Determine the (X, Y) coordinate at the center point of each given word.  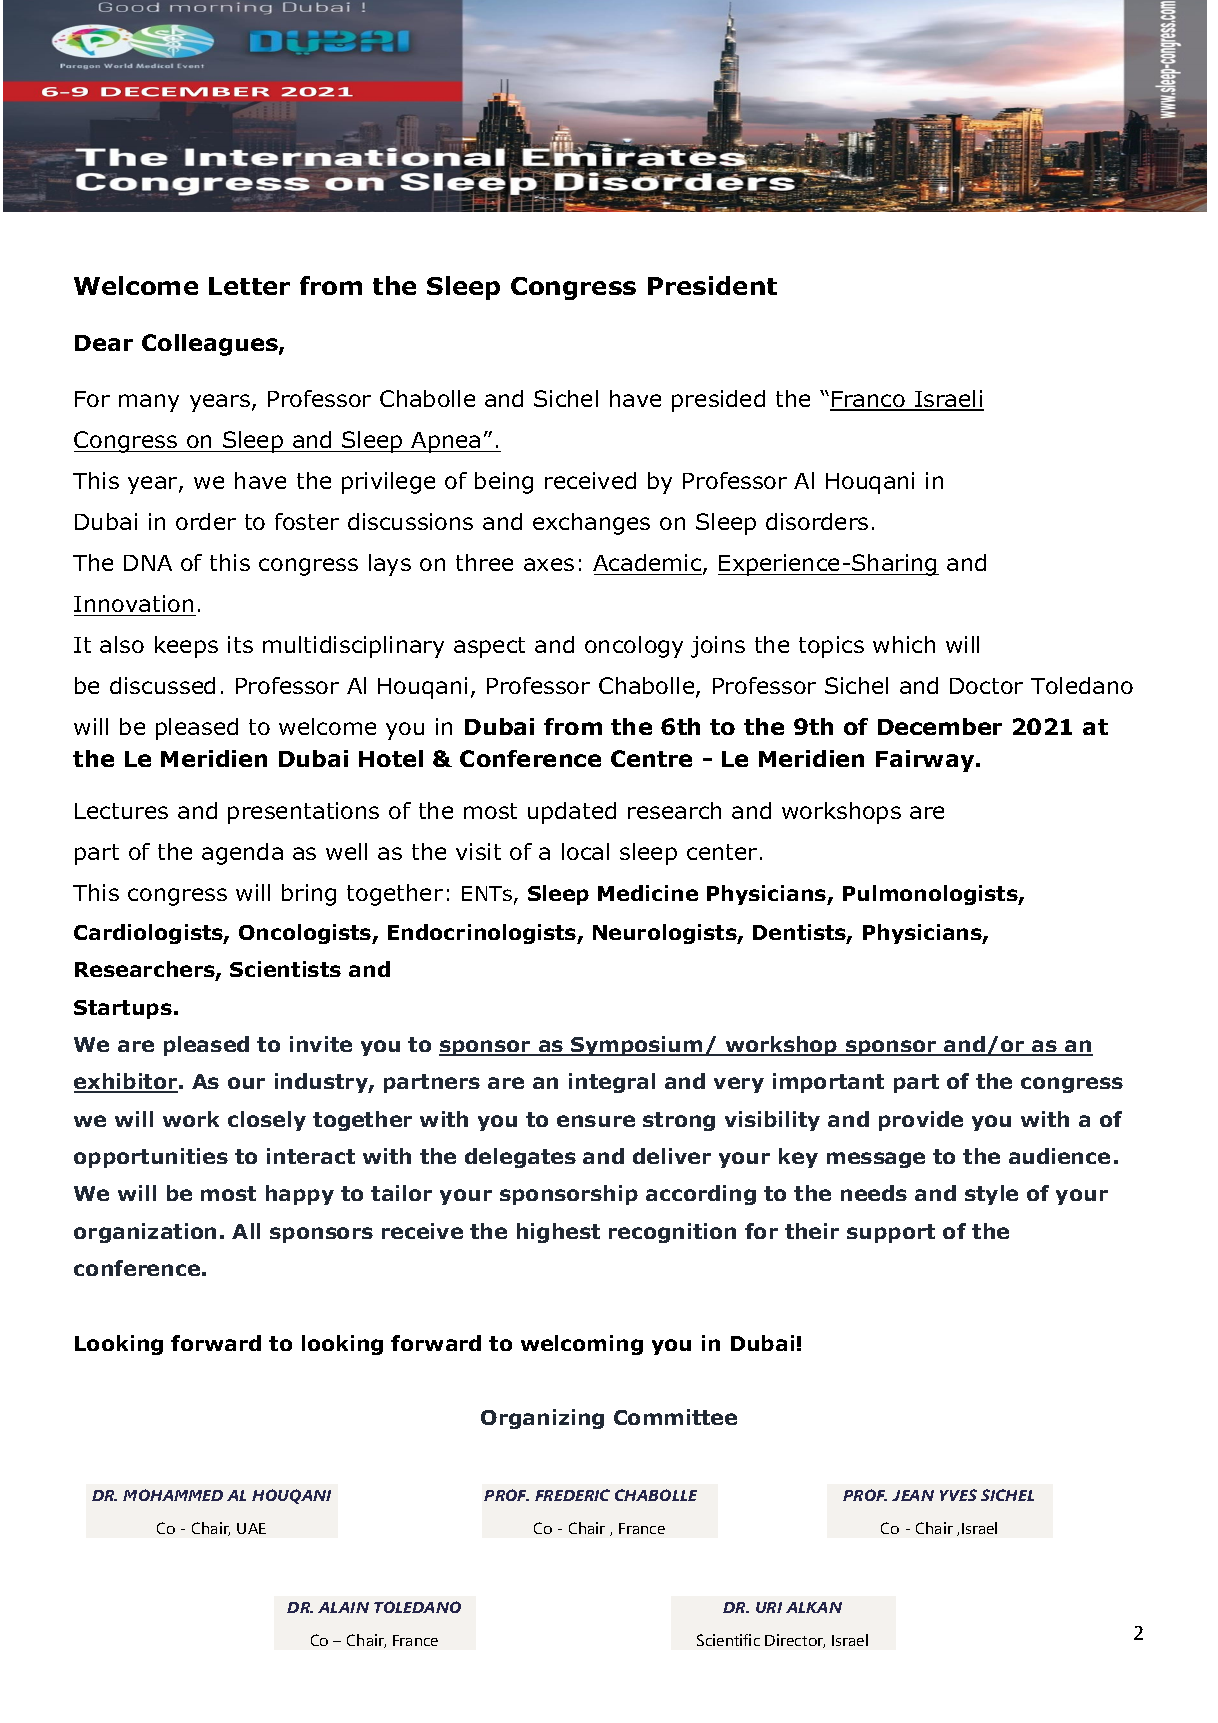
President (712, 285)
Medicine (648, 893)
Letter (249, 286)
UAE (251, 1528)
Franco (869, 400)
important (828, 1083)
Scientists (285, 969)
